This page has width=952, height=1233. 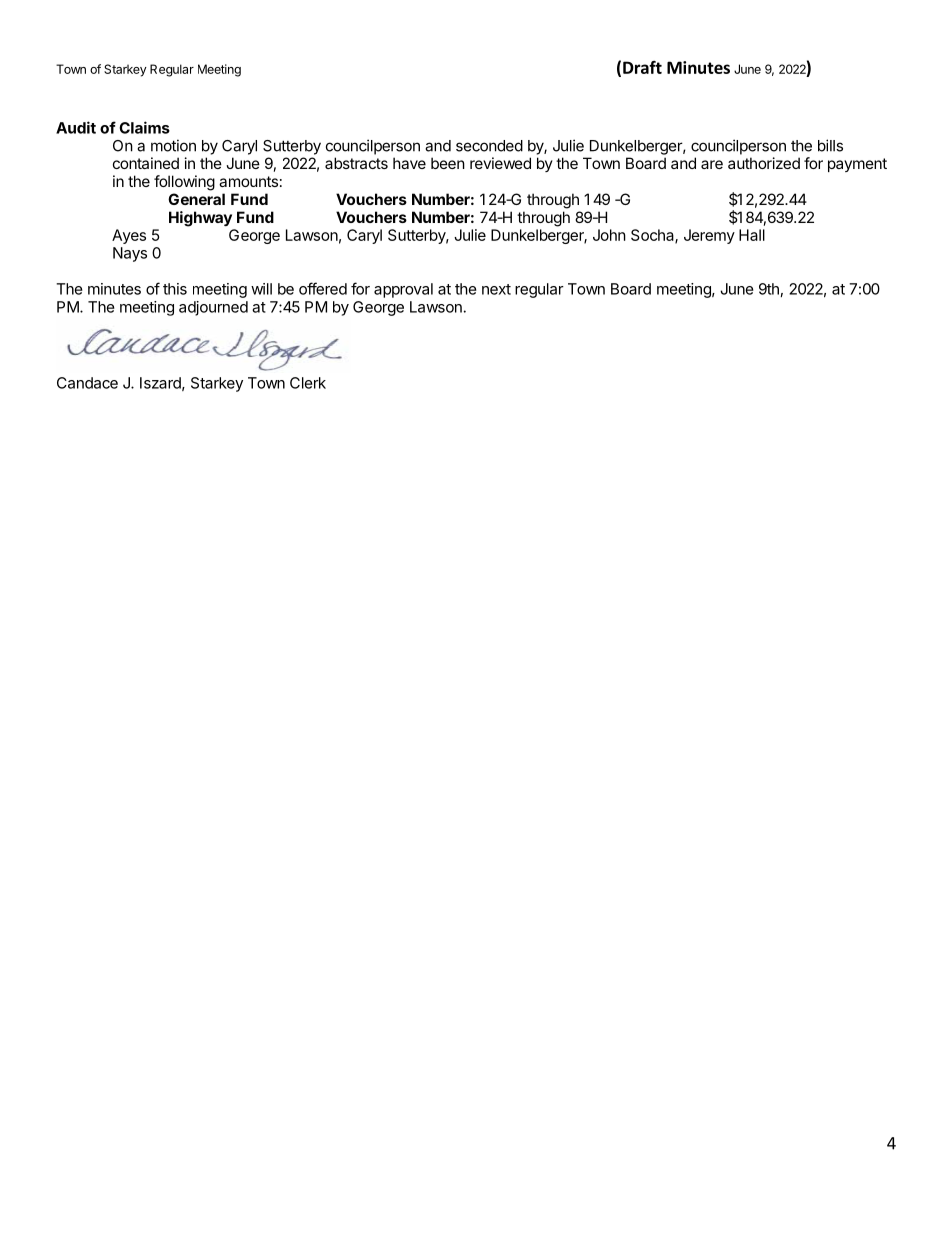 I want to click on motion, so click(x=173, y=145).
